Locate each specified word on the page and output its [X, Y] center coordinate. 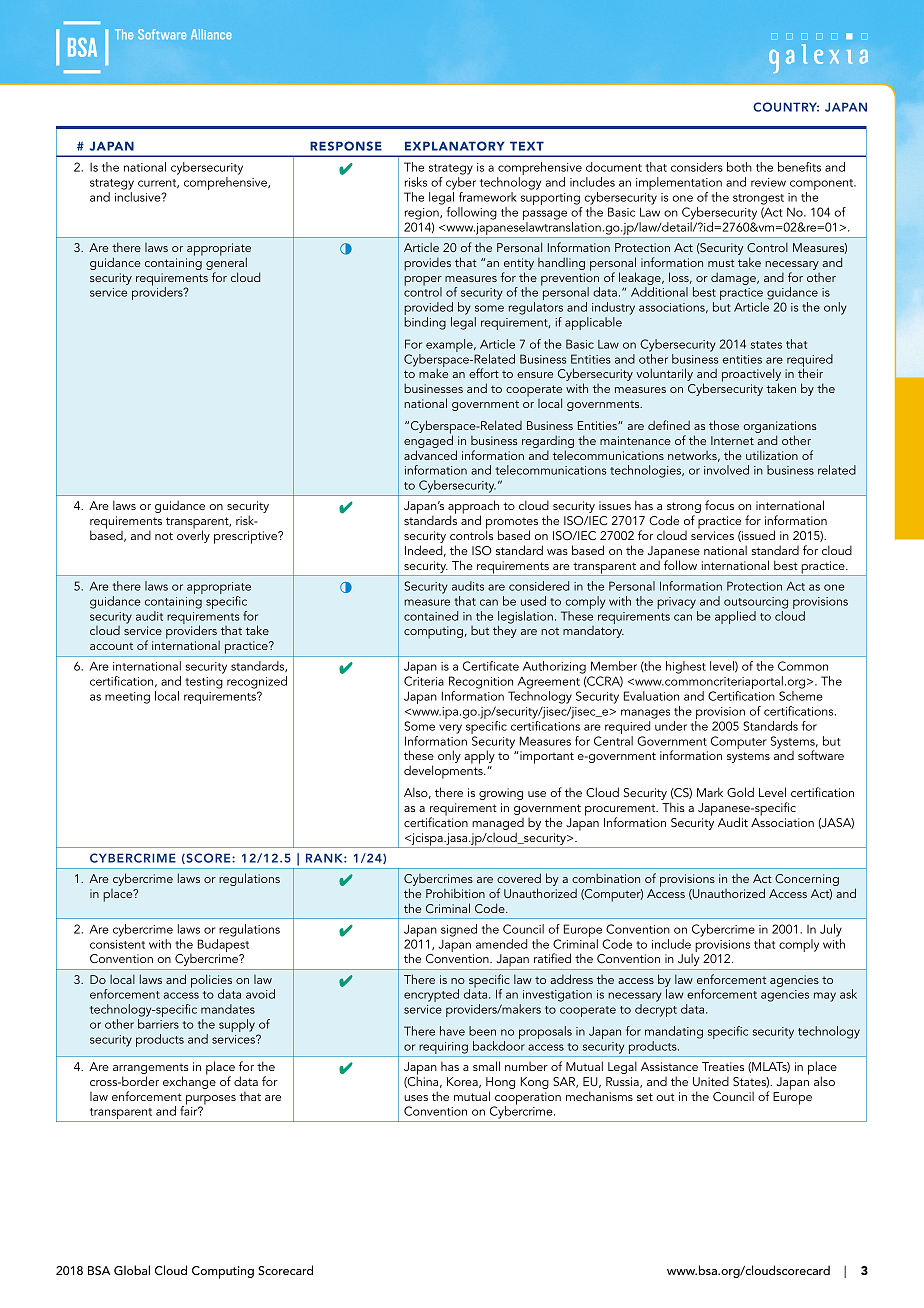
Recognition [481, 682]
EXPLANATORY [455, 146]
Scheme [801, 696]
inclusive [139, 197]
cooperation [527, 1099]
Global [132, 1270]
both [739, 167]
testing [204, 683]
